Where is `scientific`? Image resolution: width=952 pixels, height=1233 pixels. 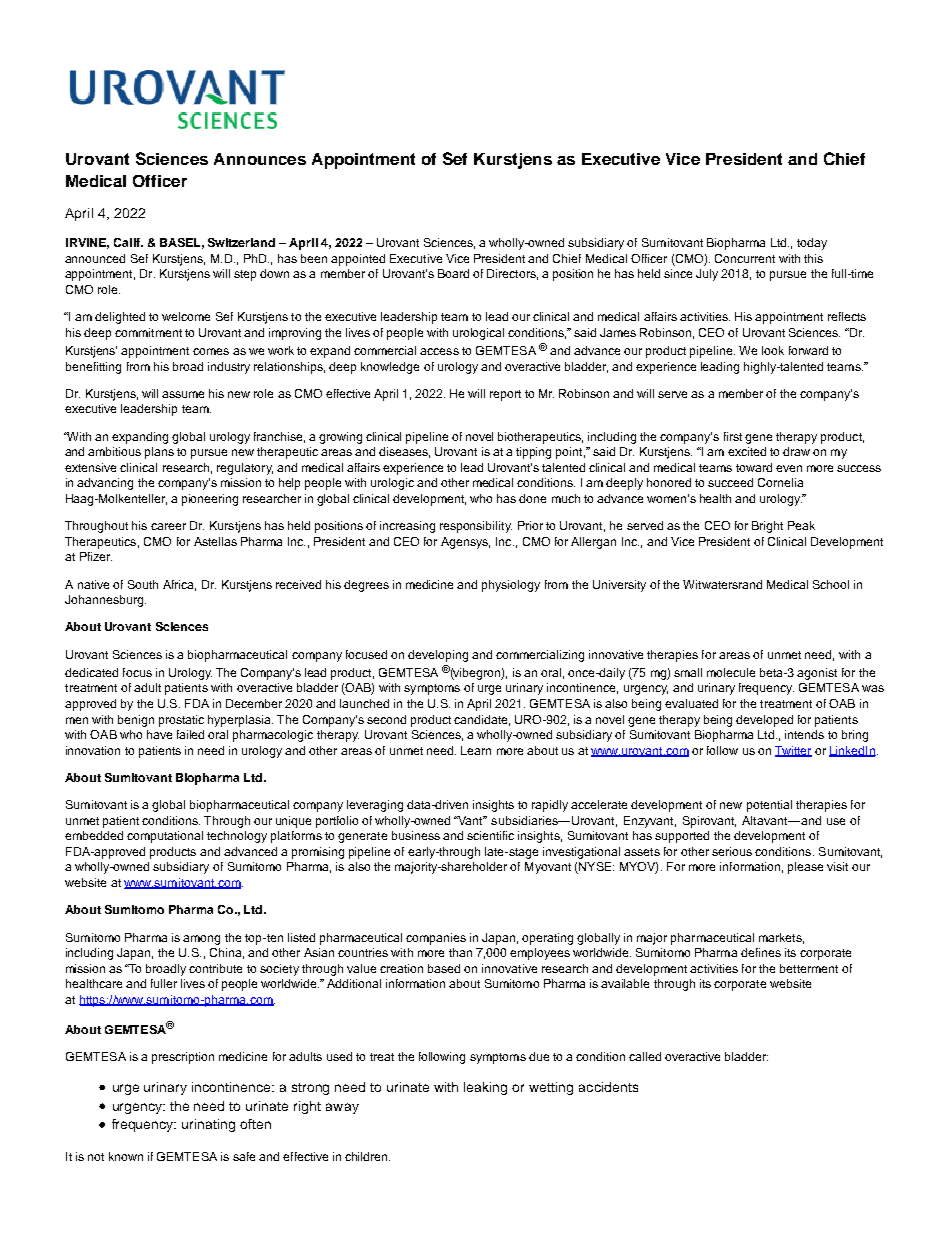 scientific is located at coordinates (490, 835).
